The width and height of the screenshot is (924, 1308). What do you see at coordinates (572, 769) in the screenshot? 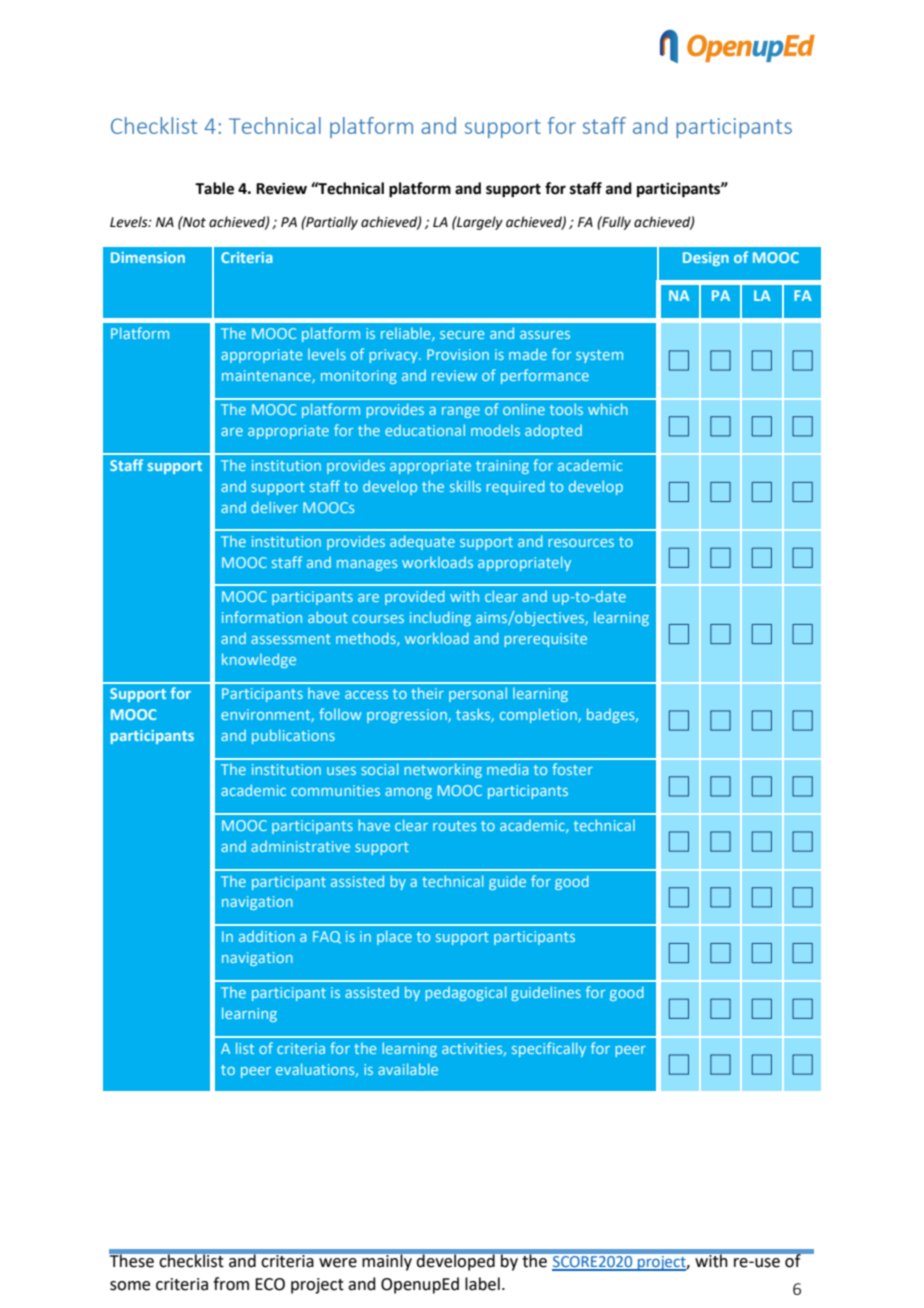
I see `foster` at bounding box center [572, 769].
